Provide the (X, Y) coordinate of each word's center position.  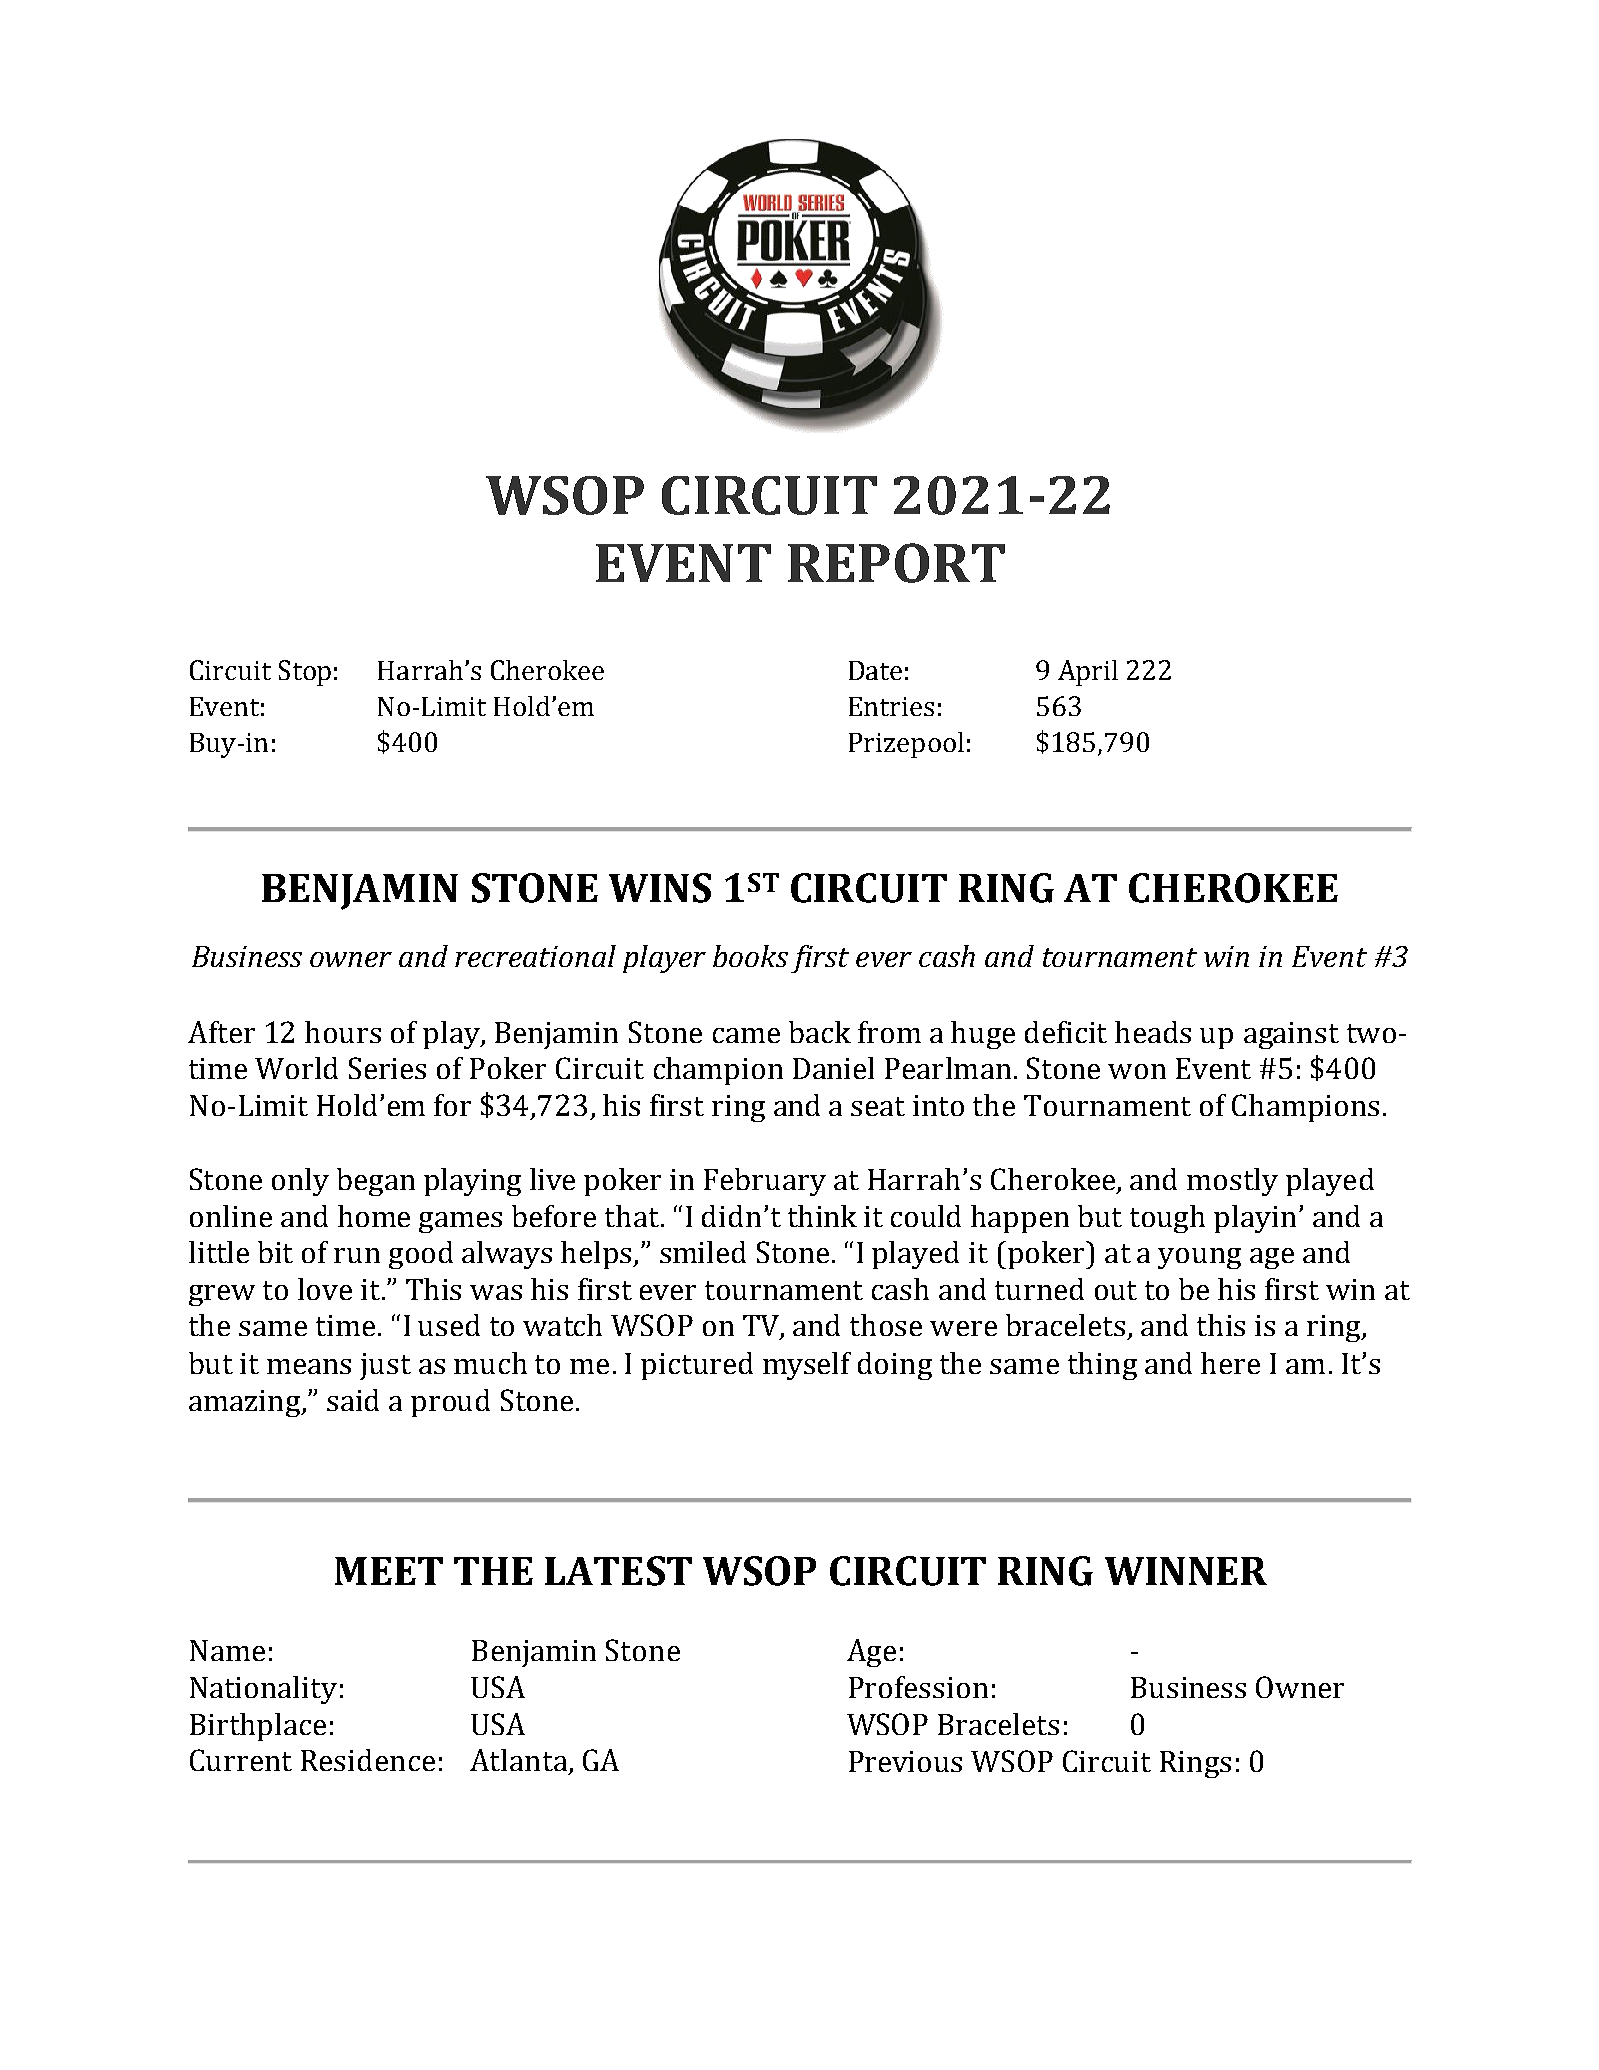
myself (807, 1366)
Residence (368, 1760)
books (750, 956)
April (1088, 673)
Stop (305, 673)
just (385, 1366)
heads (1153, 1032)
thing (1102, 1366)
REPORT (896, 563)
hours (343, 1032)
